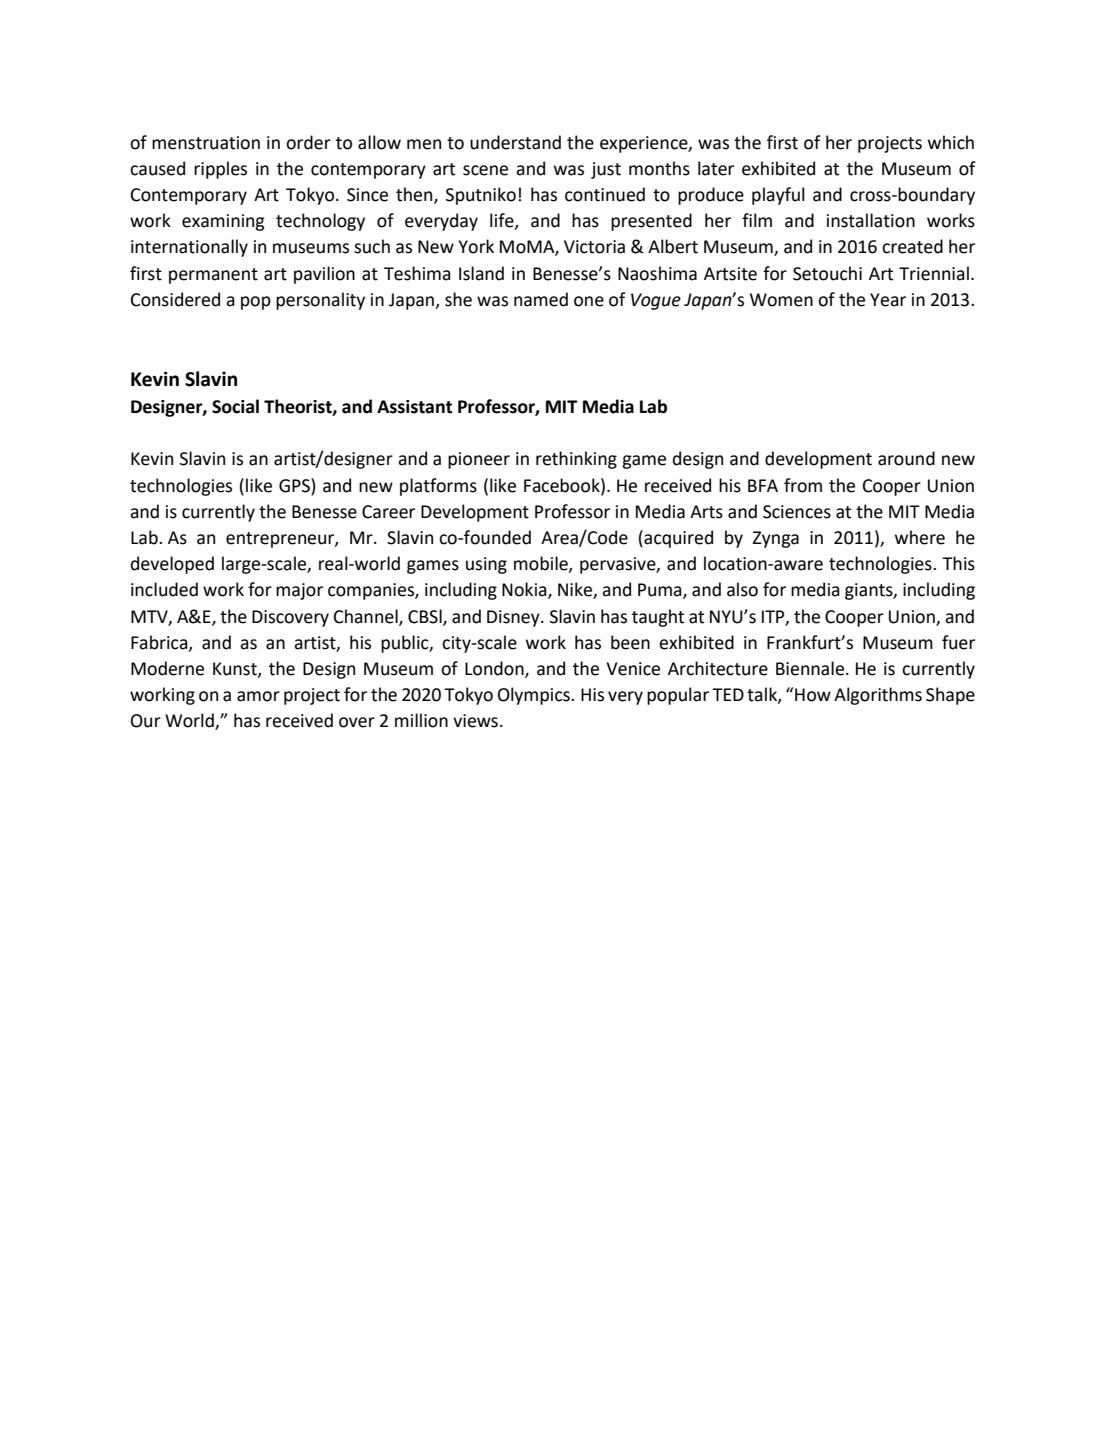 The image size is (1105, 1431). I want to click on around, so click(906, 458).
